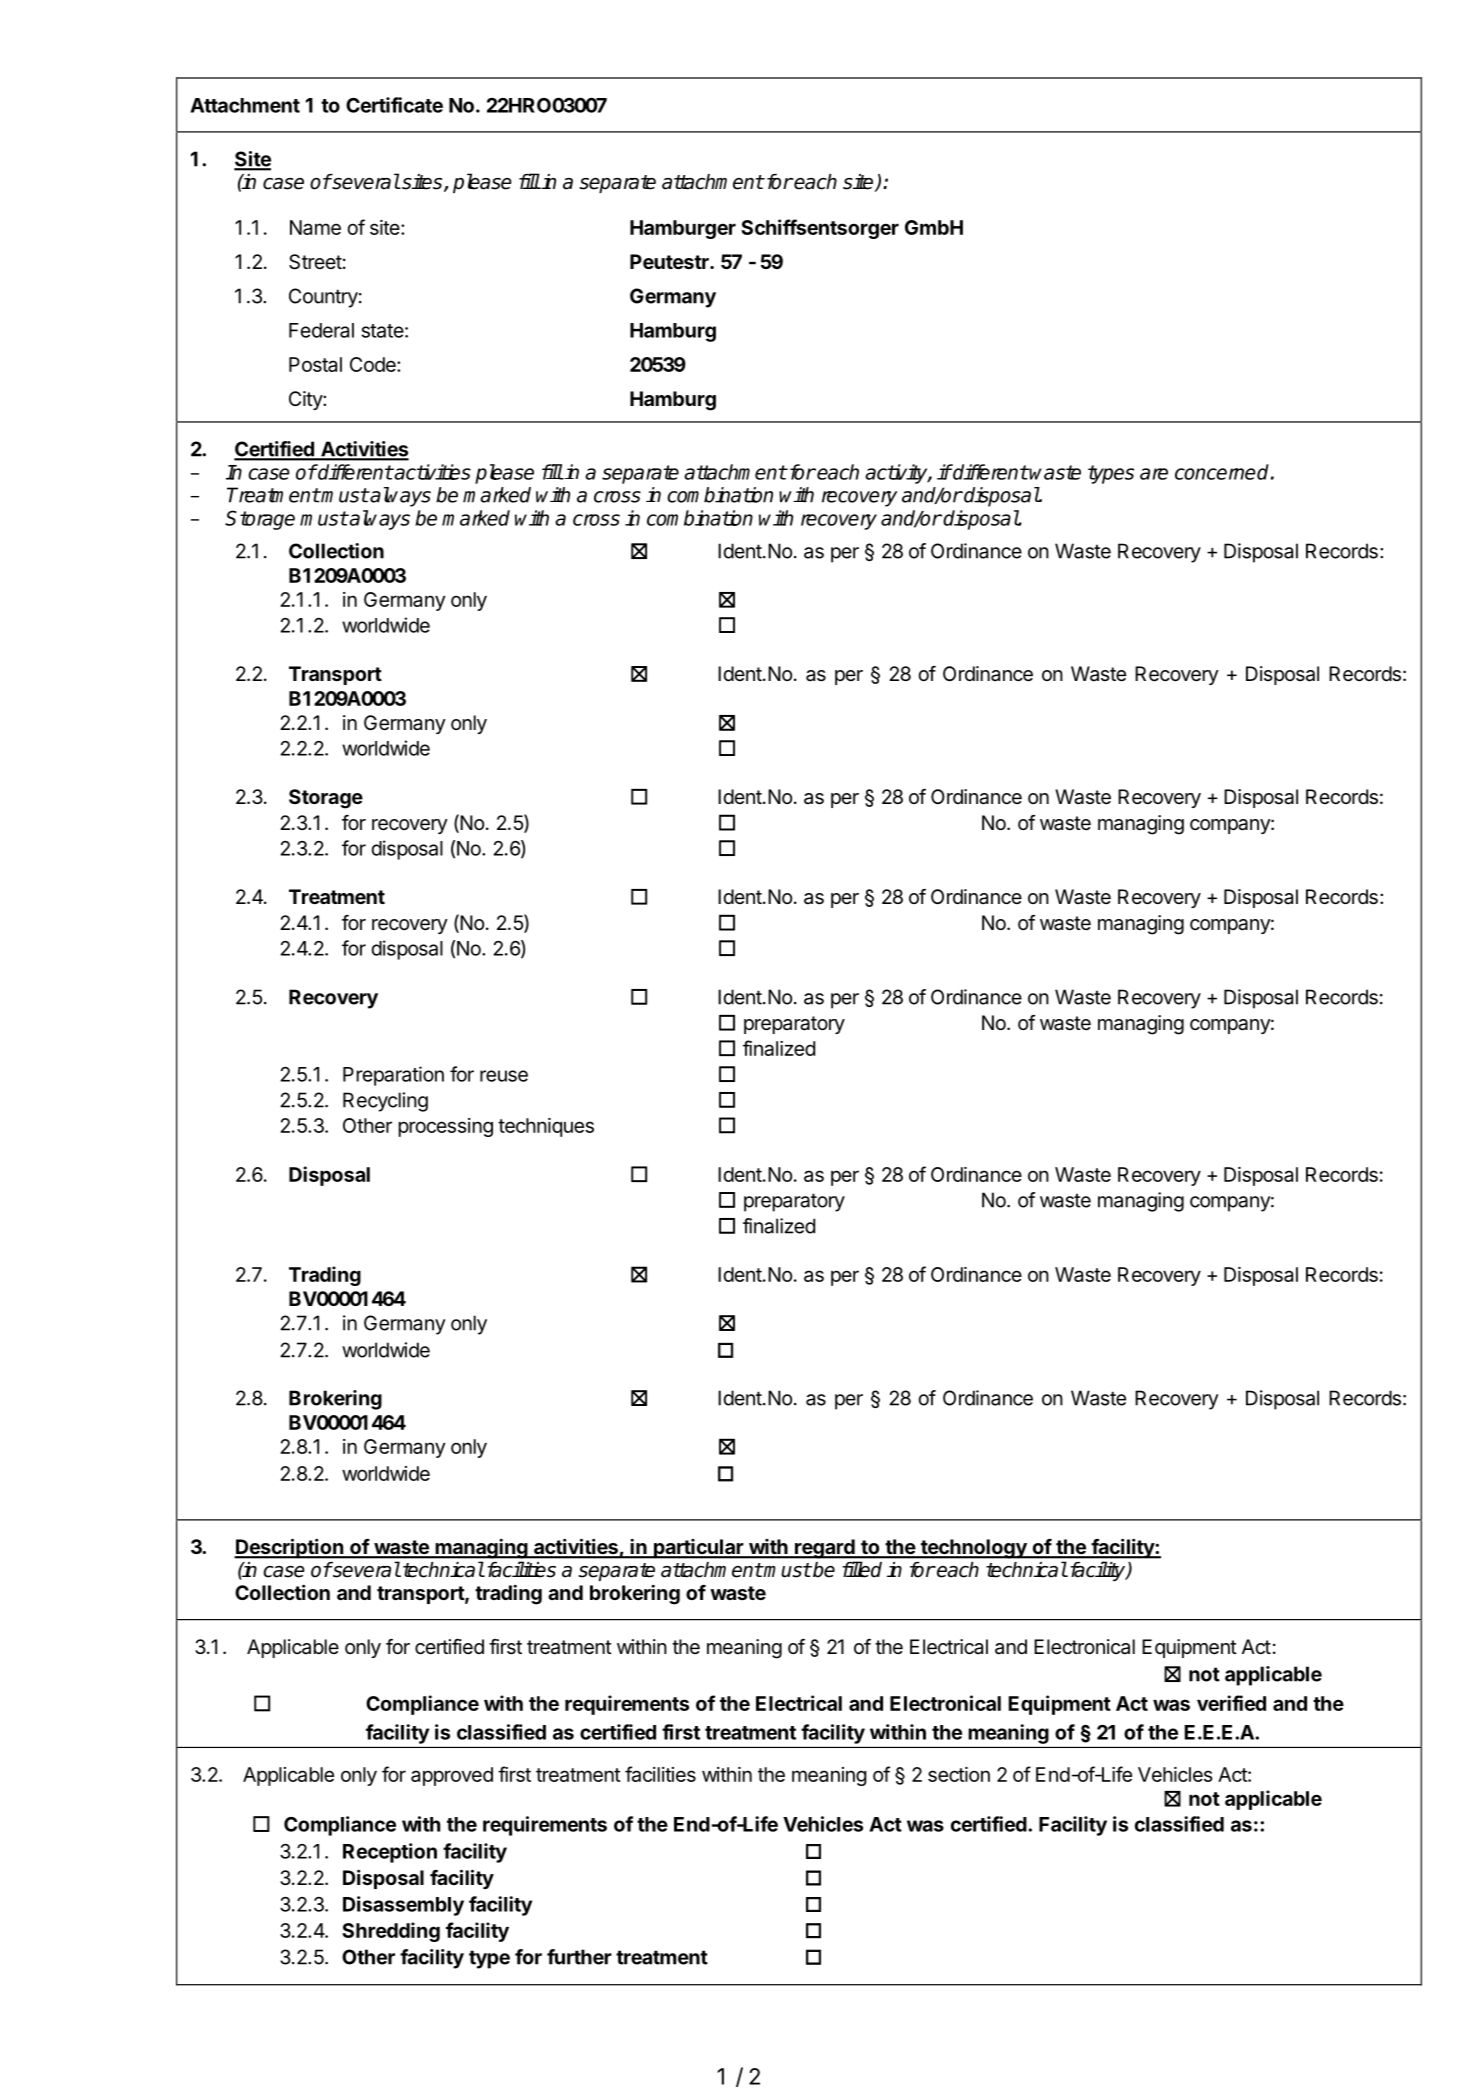  Describe the element at coordinates (394, 105) in the document. I see `Certificate` at that location.
